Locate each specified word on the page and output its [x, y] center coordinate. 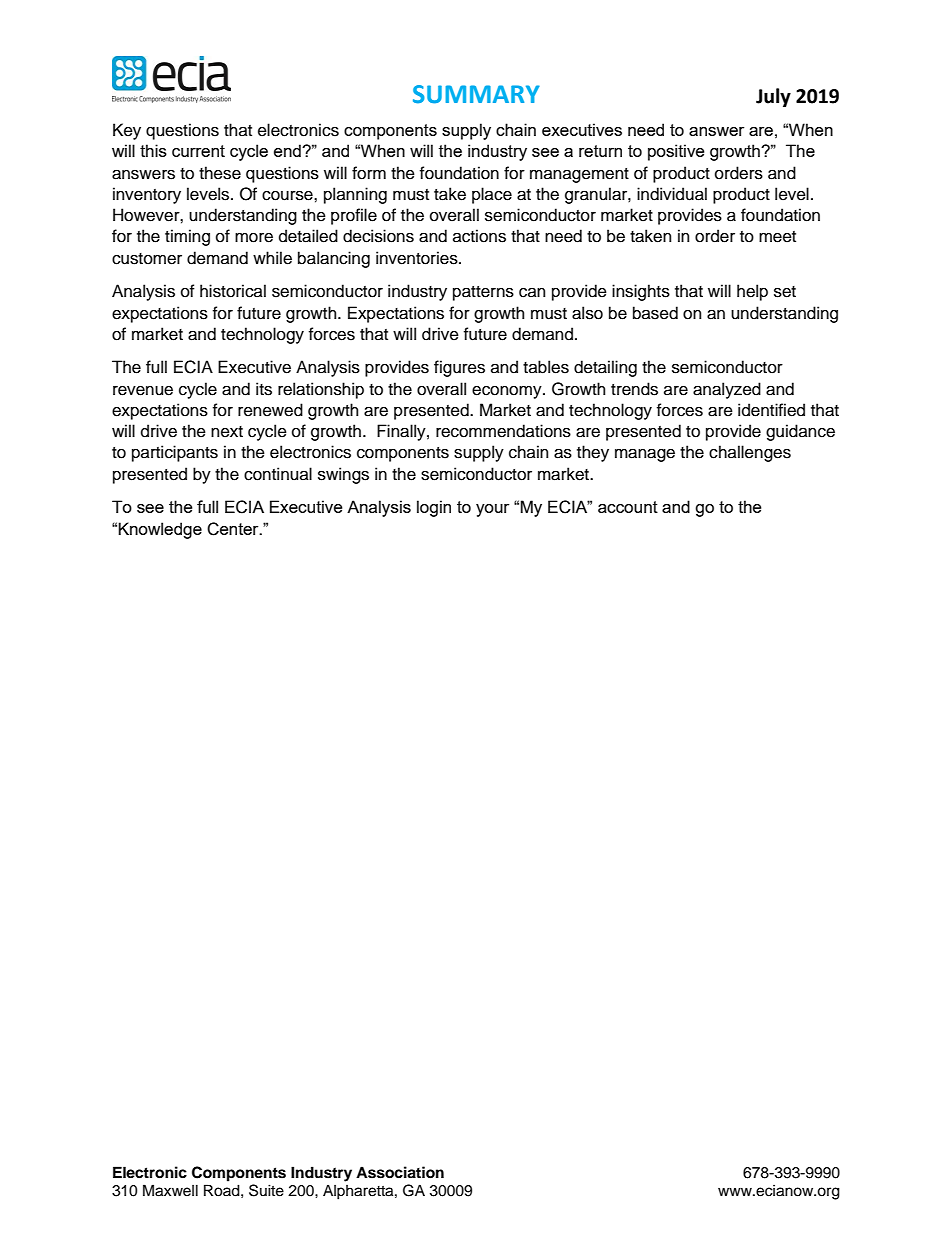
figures [459, 368]
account [628, 507]
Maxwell [170, 1190]
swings [343, 475]
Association [400, 1172]
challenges [750, 453]
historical [233, 291]
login [434, 508]
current [198, 151]
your [492, 510]
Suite [266, 1190]
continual [278, 474]
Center [234, 529]
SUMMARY [476, 94]
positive [676, 152]
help [752, 292]
